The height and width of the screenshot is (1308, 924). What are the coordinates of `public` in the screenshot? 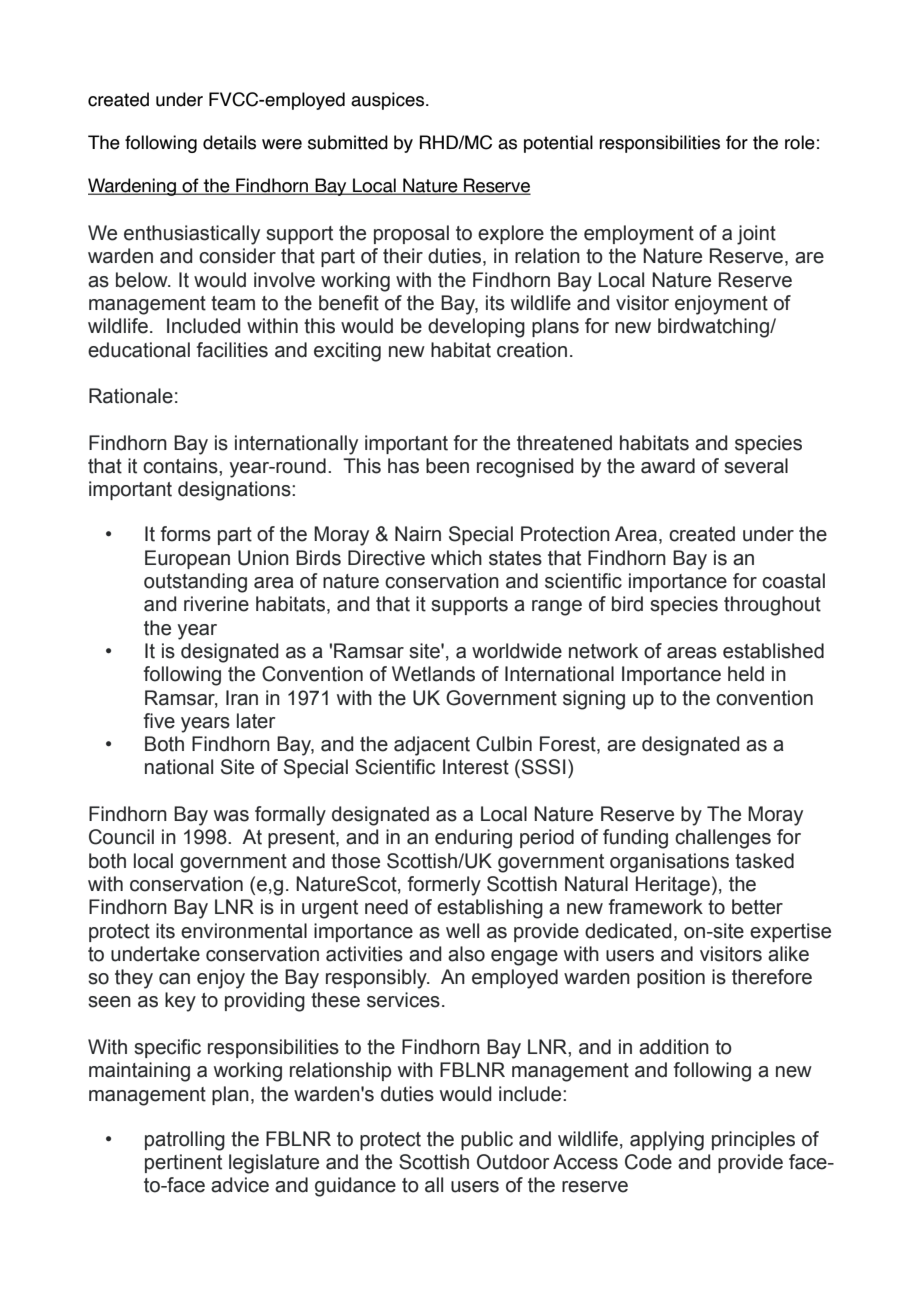 It's located at (487, 1140).
